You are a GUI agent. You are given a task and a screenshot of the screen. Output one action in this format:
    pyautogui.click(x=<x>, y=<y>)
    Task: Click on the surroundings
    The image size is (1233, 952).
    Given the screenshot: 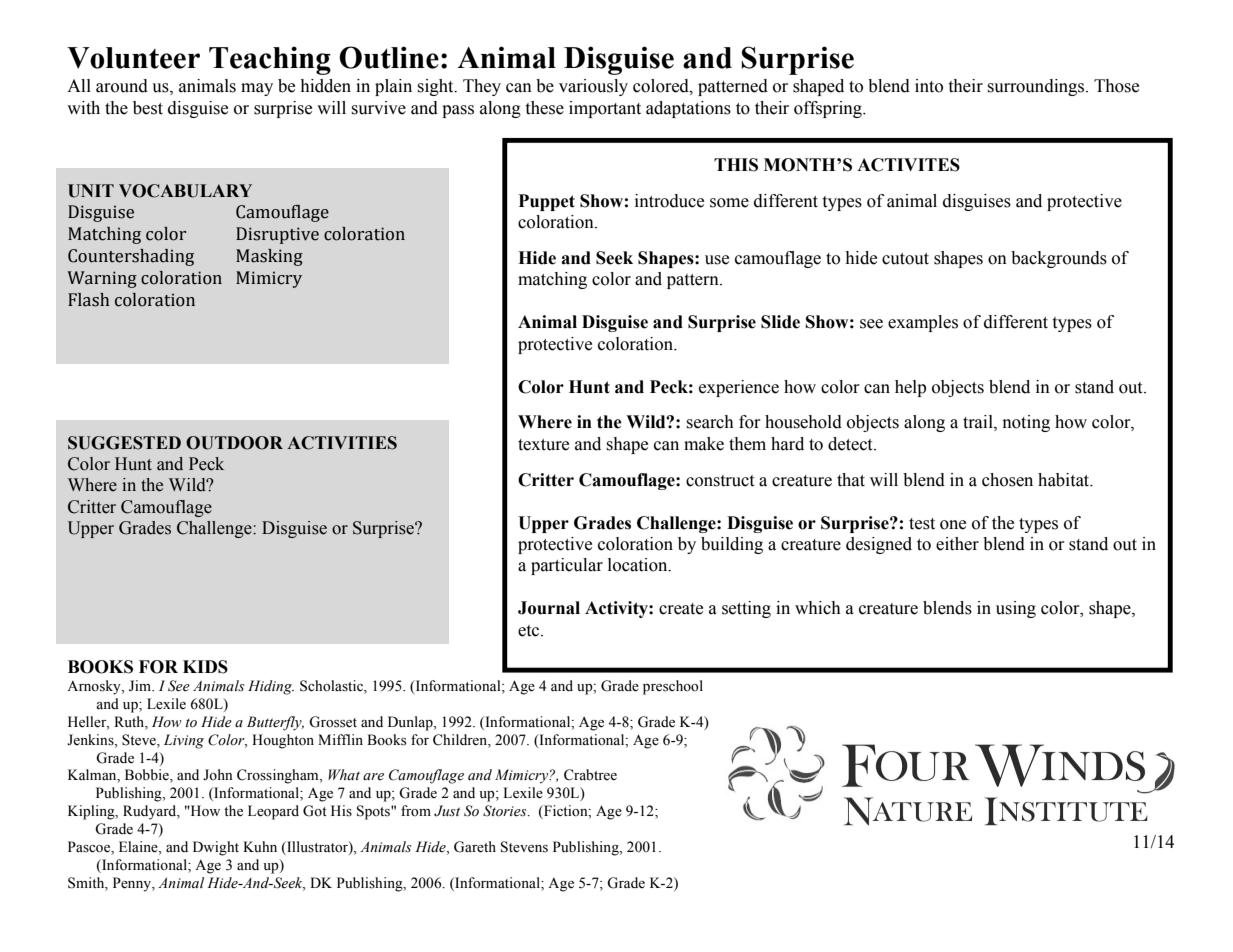 What is the action you would take?
    pyautogui.click(x=1037, y=87)
